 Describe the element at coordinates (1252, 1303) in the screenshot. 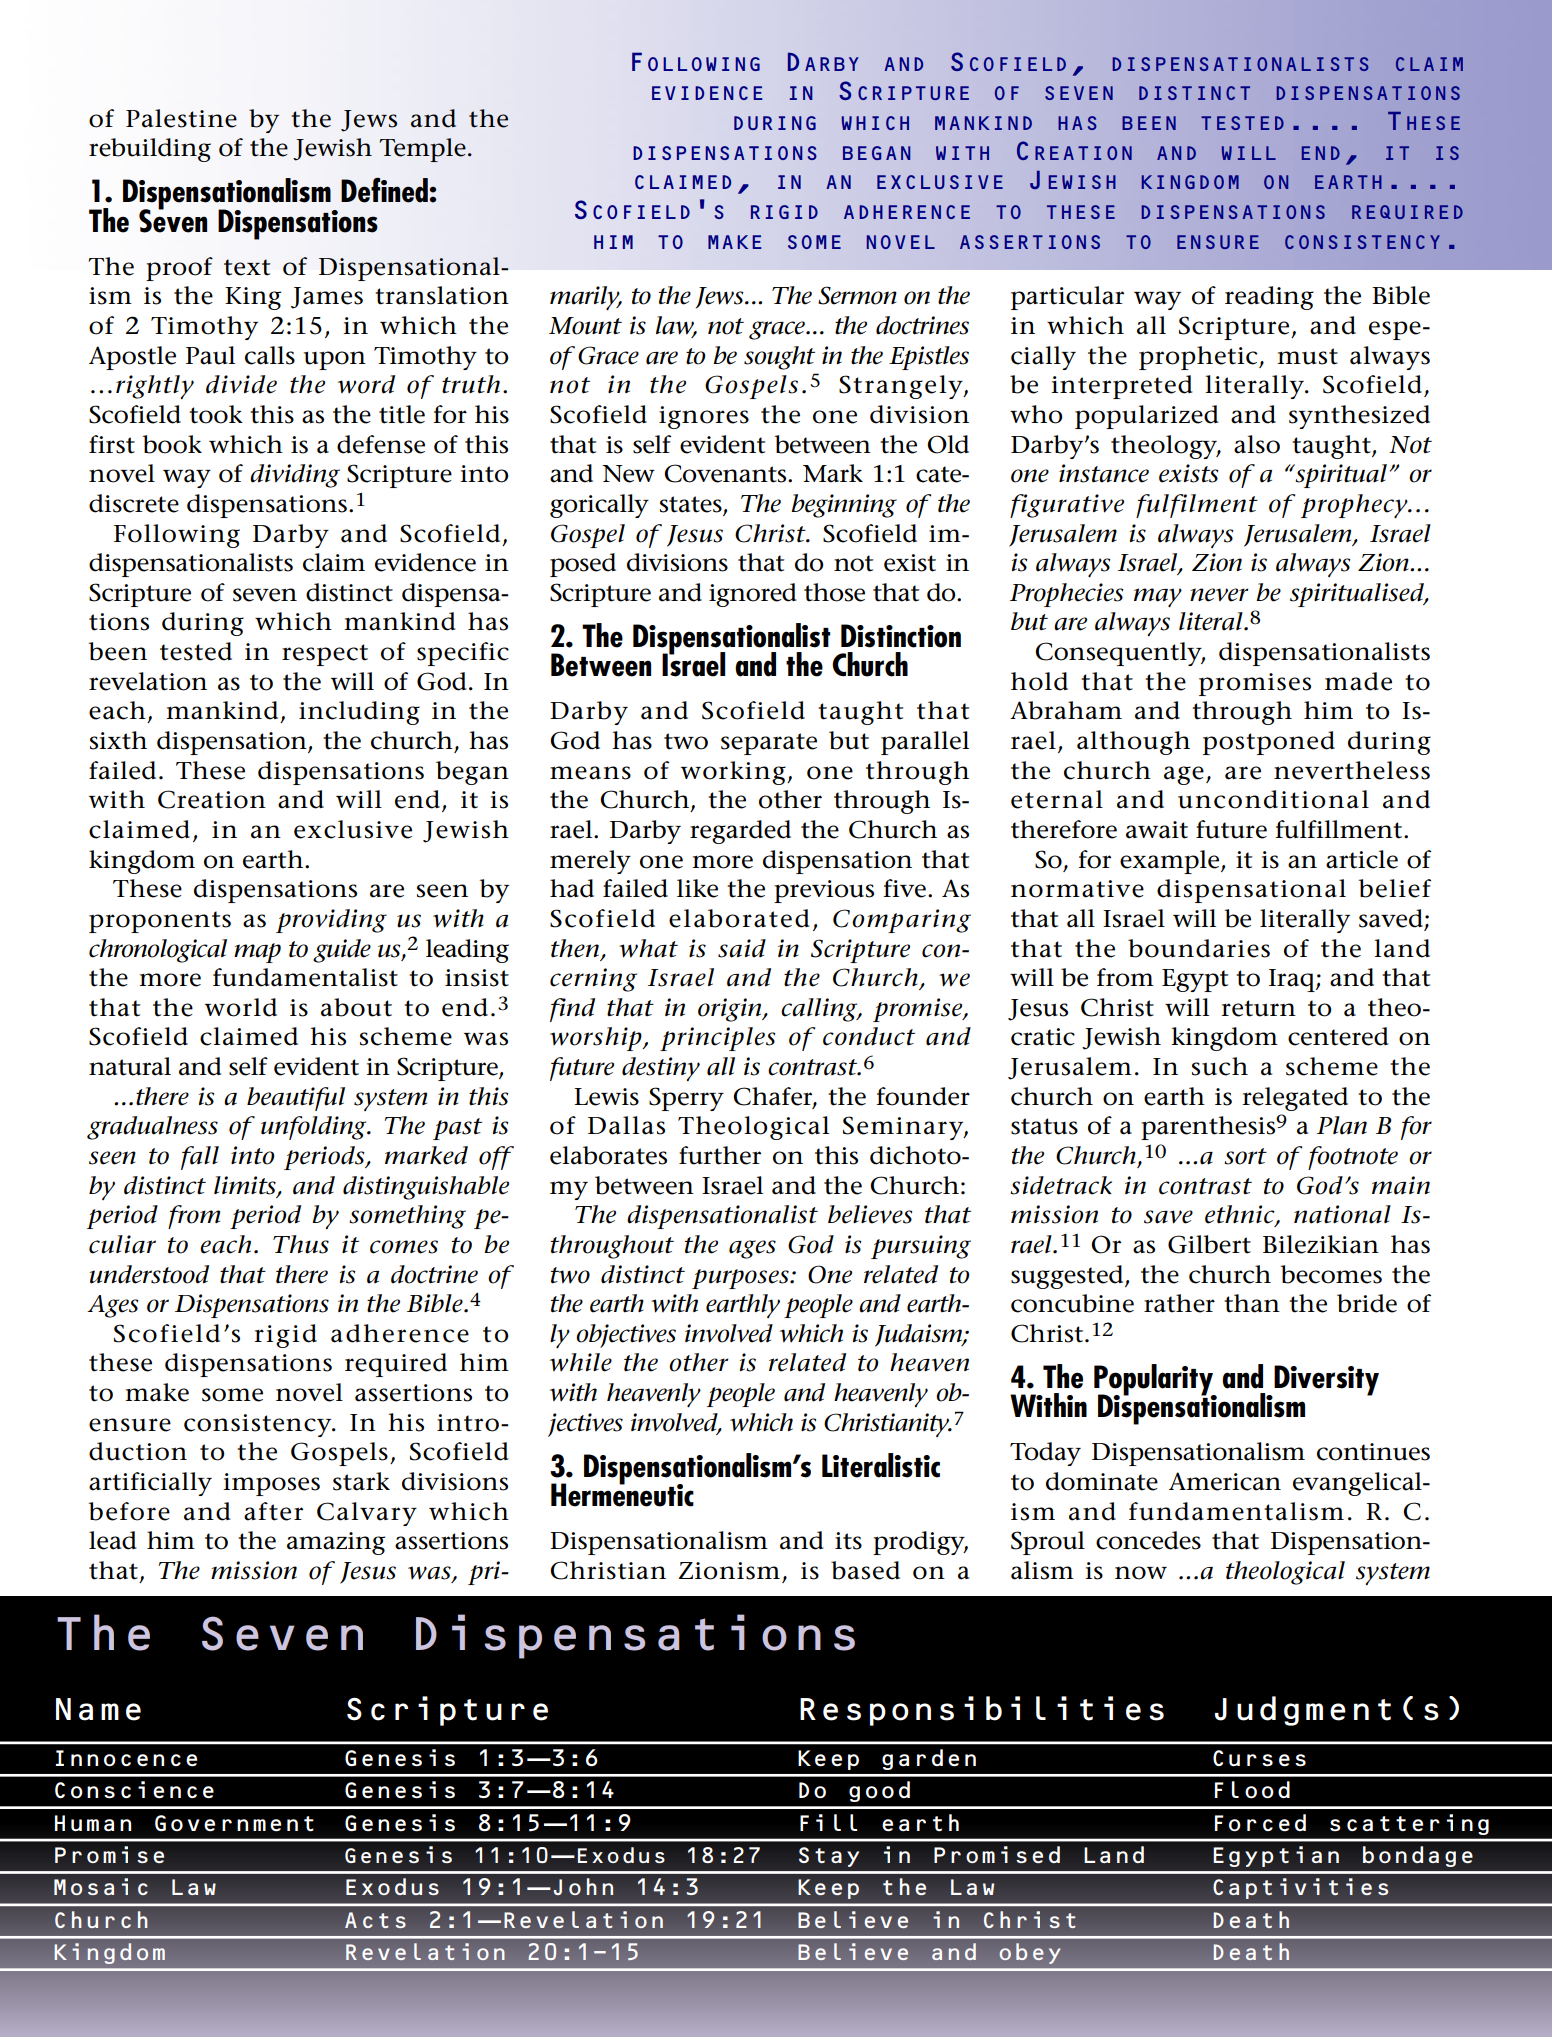

I see `than` at that location.
